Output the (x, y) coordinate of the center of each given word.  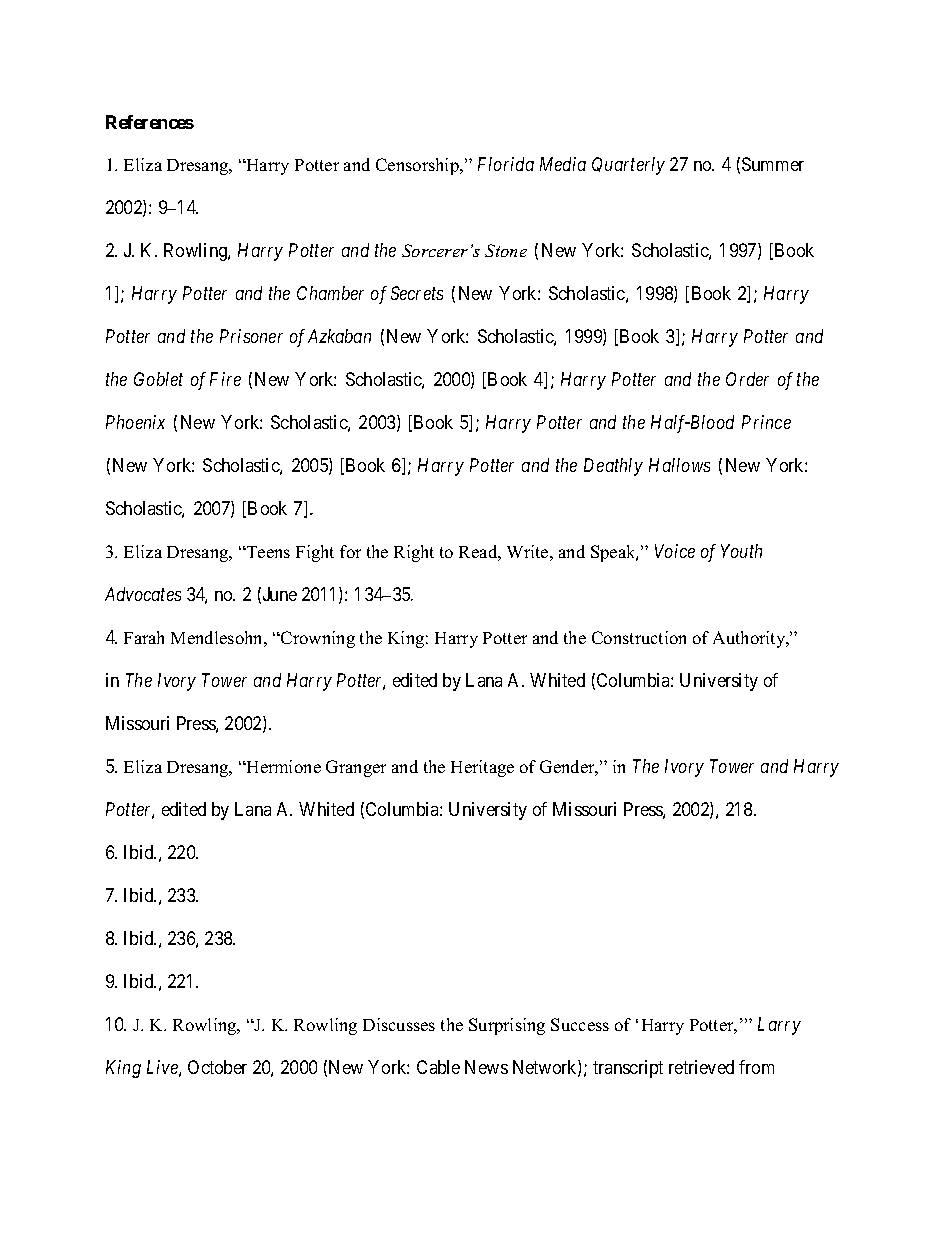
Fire (225, 379)
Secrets (417, 293)
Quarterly (628, 166)
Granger (356, 768)
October (217, 1067)
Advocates (143, 594)
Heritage (482, 768)
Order (747, 379)
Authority (750, 639)
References (150, 122)
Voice (675, 551)
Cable (438, 1067)
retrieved (701, 1067)
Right (414, 553)
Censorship (418, 166)
